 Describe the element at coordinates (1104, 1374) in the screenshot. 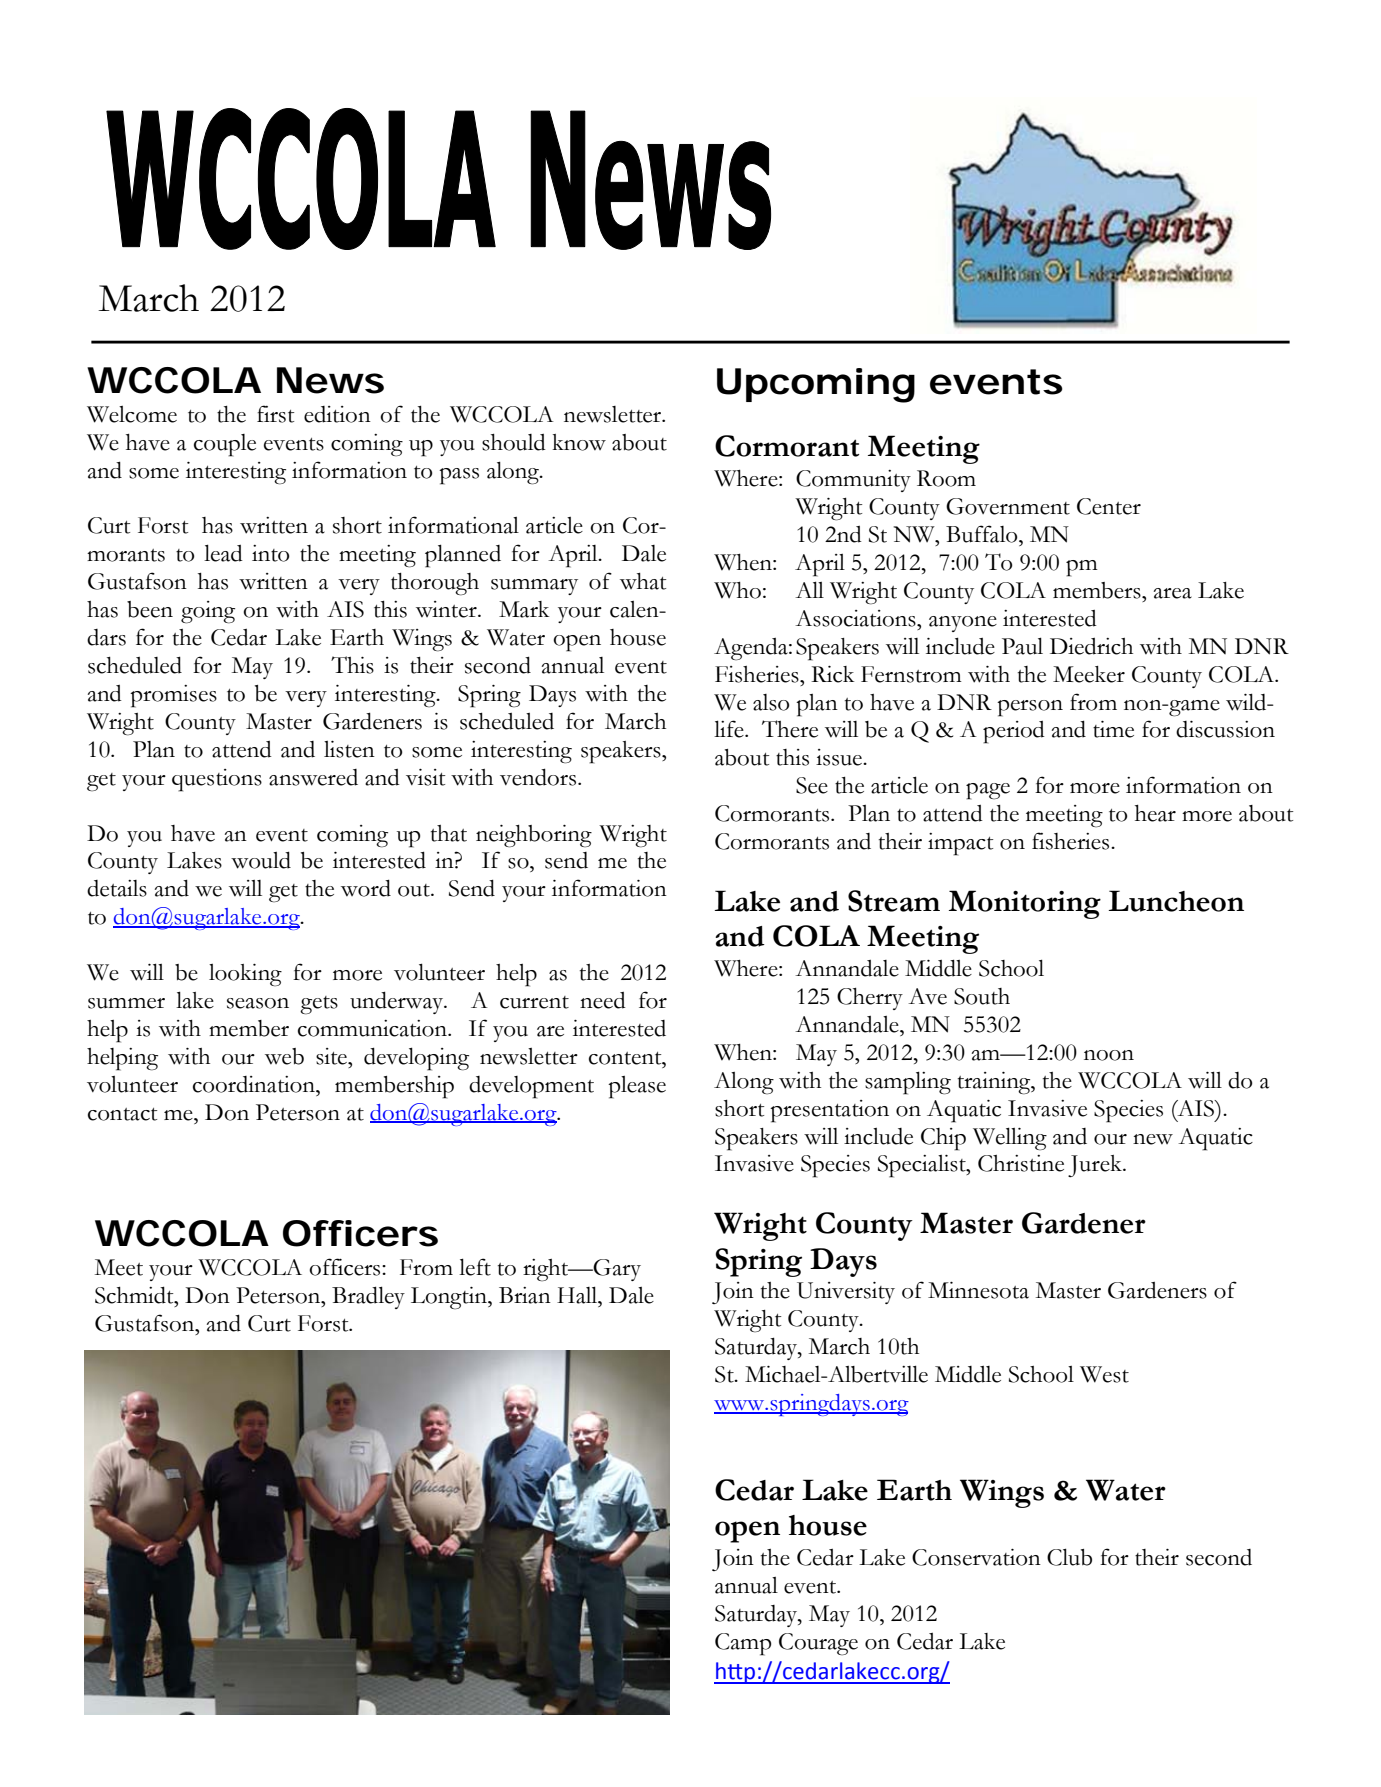

I see `West` at that location.
